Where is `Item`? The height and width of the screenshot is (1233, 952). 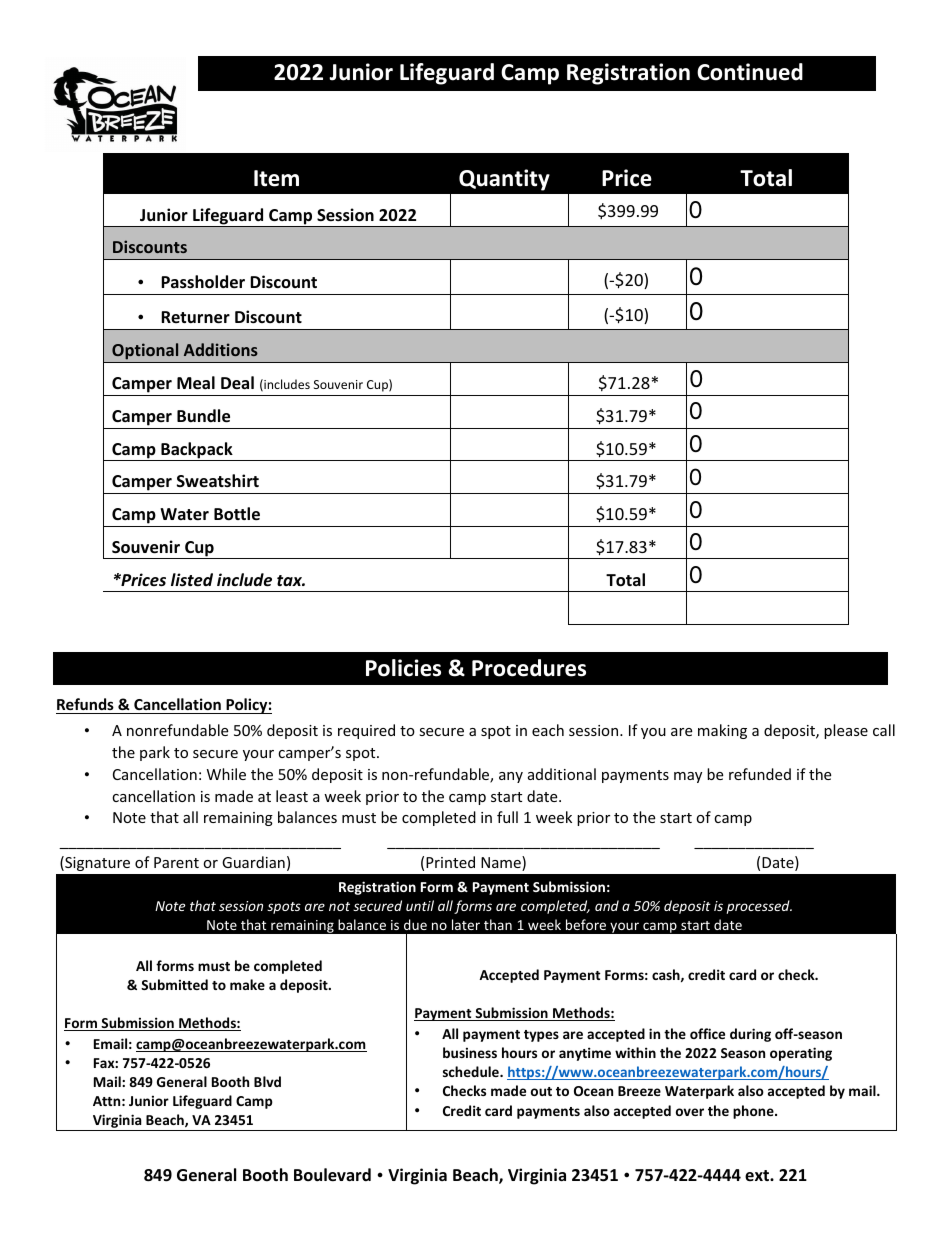
Item is located at coordinates (276, 178).
